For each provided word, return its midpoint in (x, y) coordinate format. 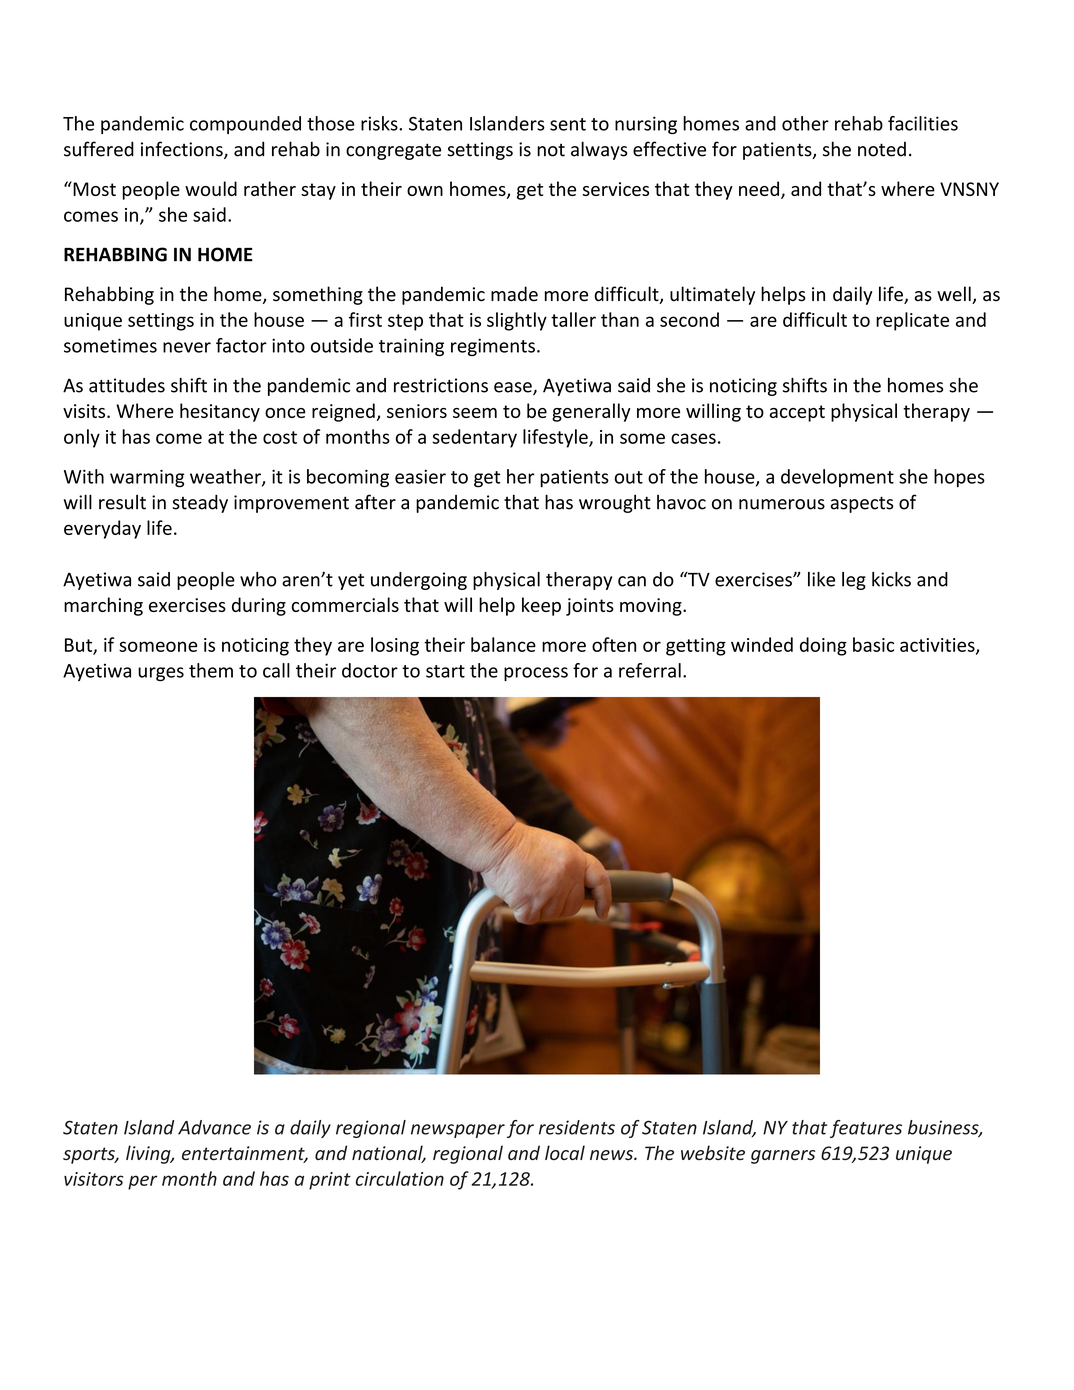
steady (200, 504)
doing (823, 646)
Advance (214, 1127)
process (536, 674)
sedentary (474, 438)
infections (183, 150)
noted (882, 149)
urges (161, 674)
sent (568, 124)
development (837, 478)
